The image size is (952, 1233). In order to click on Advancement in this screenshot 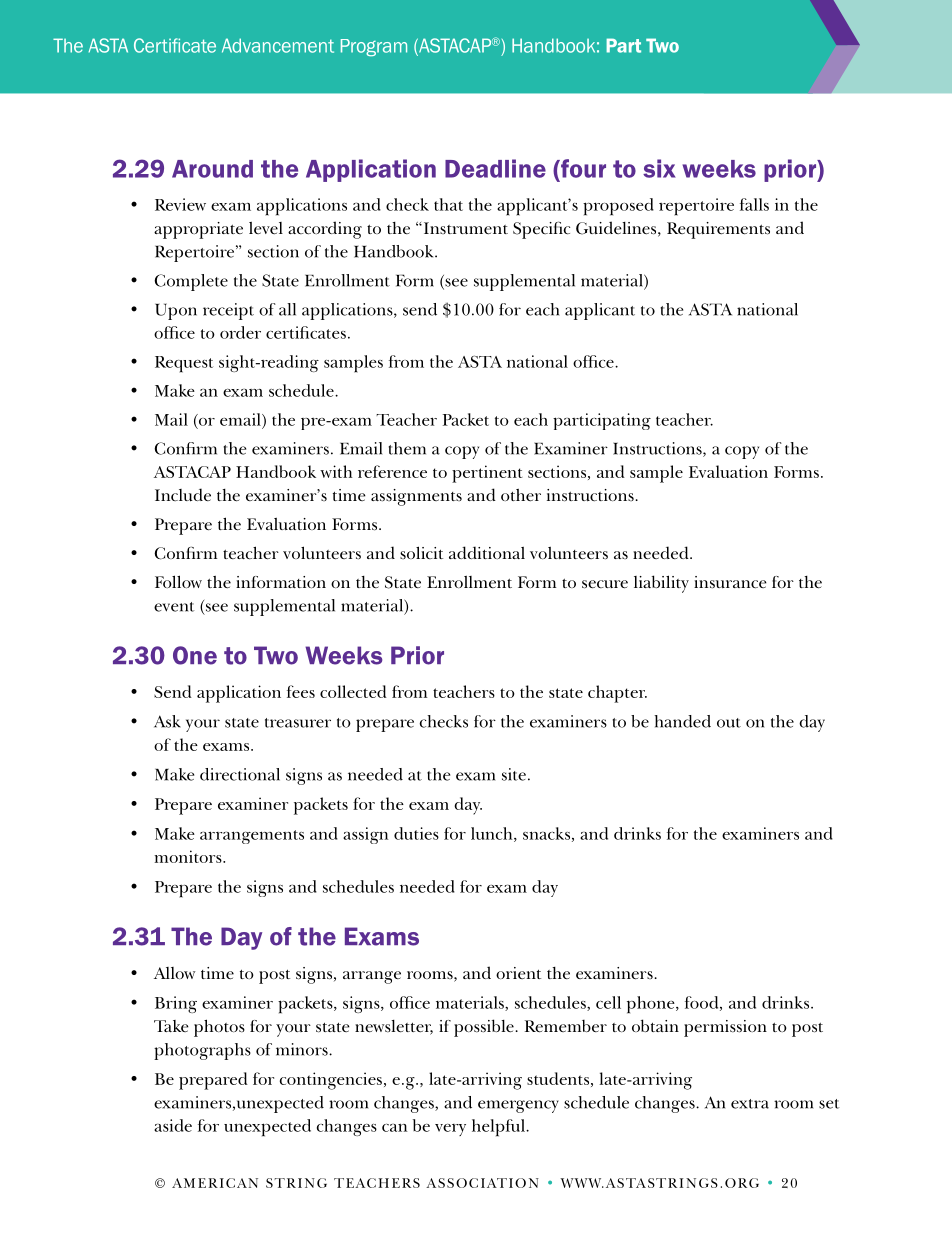, I will do `click(278, 45)`.
